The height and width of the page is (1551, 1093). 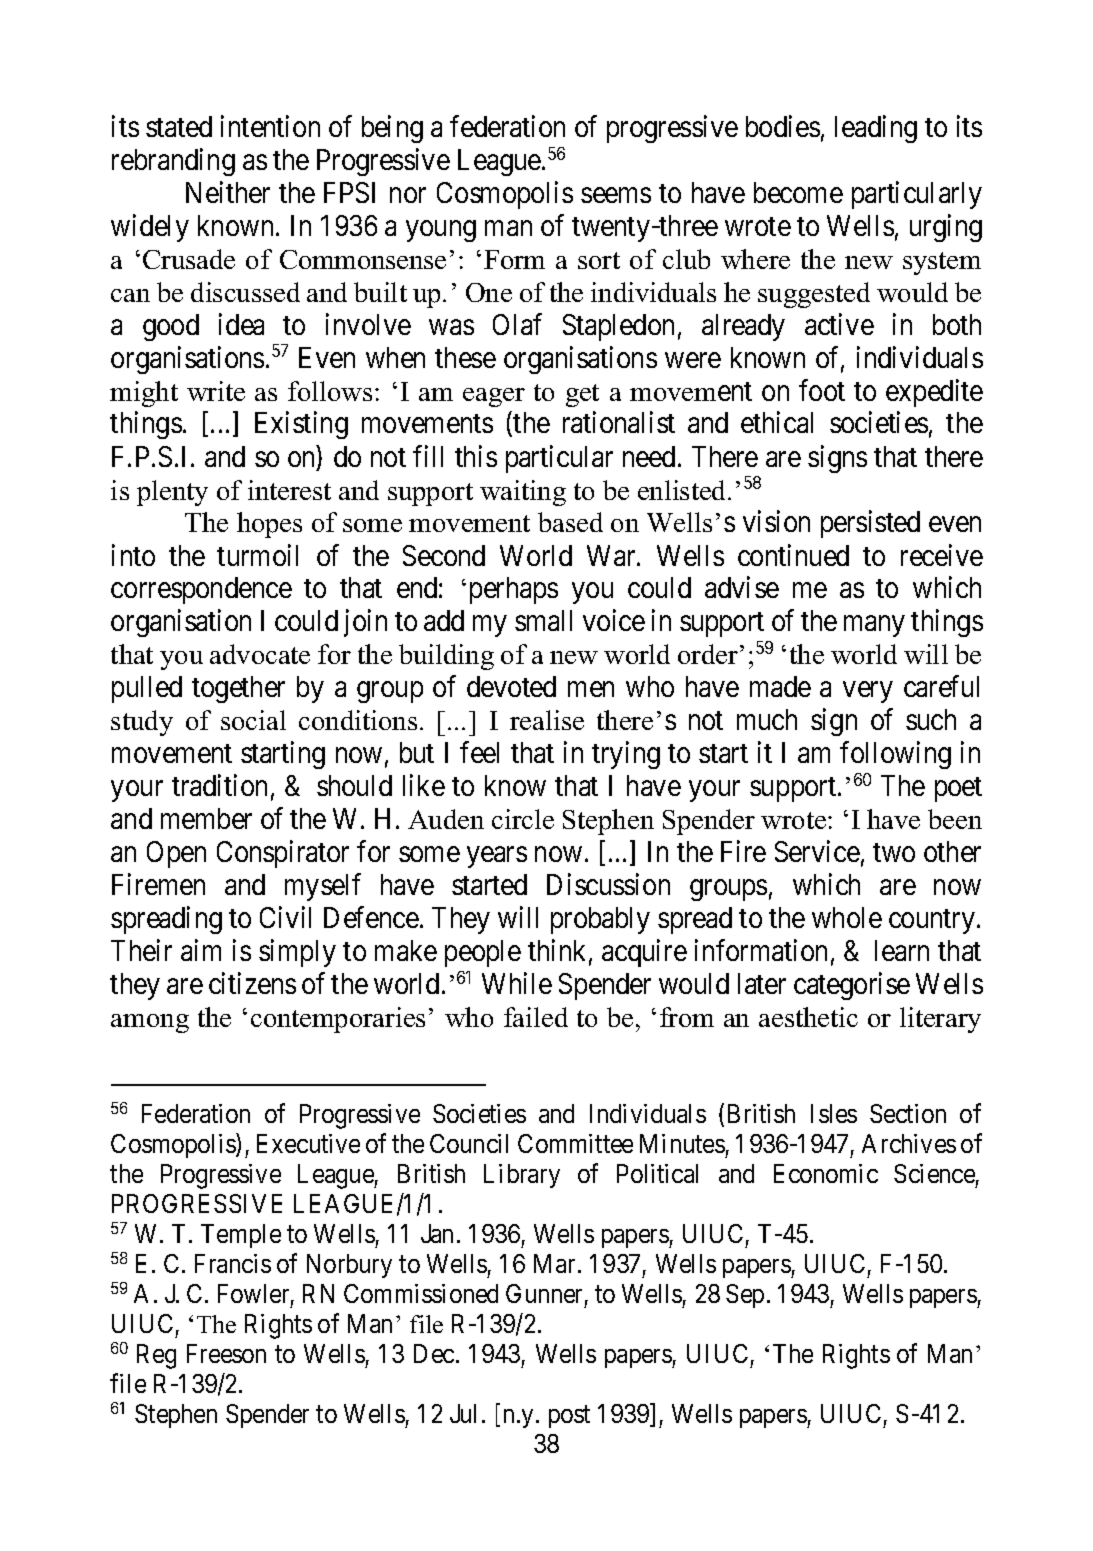 I want to click on turmoil, so click(x=257, y=555).
